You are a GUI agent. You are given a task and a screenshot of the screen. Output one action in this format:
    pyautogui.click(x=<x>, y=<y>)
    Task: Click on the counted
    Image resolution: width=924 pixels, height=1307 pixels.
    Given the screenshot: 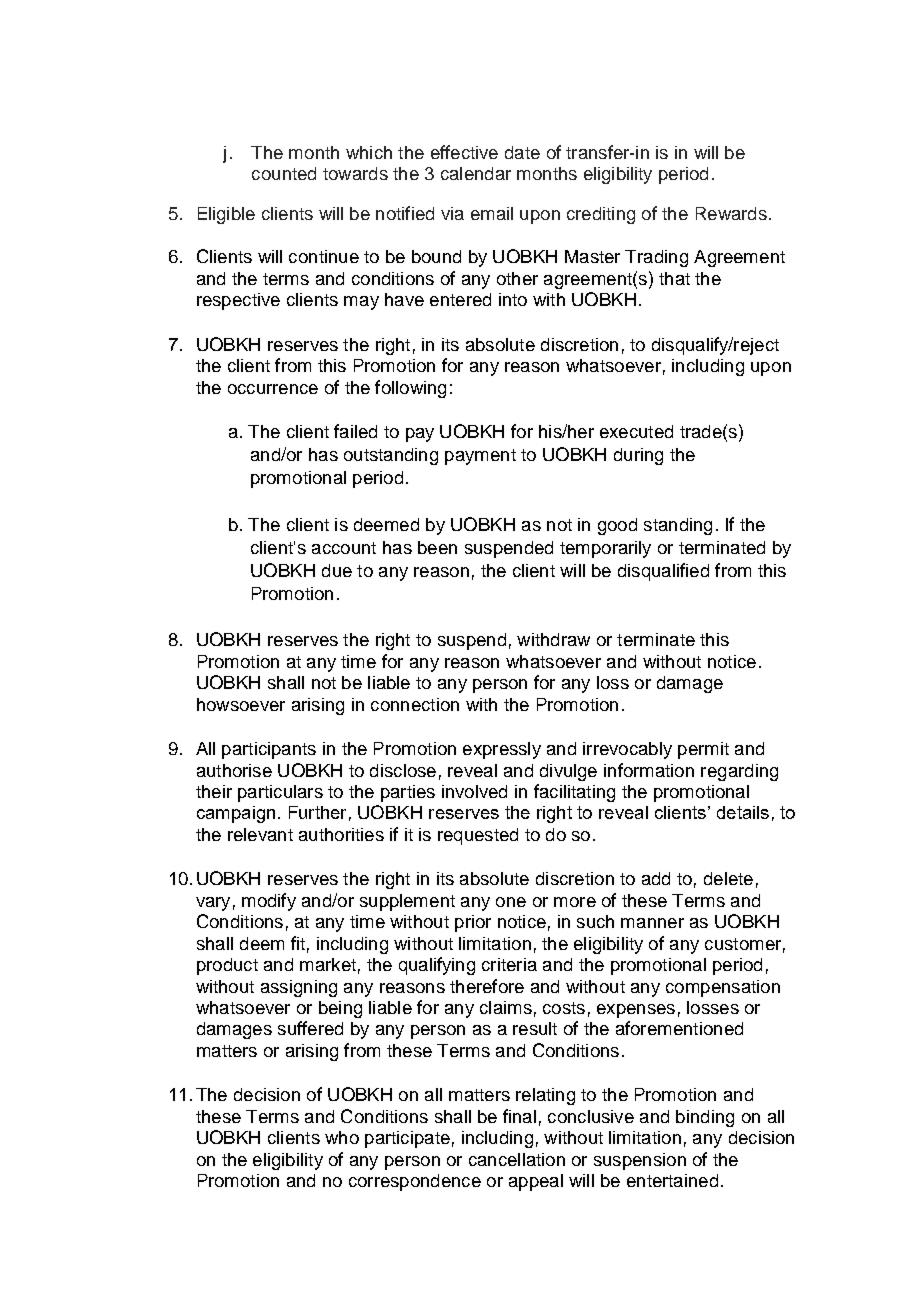 What is the action you would take?
    pyautogui.click(x=284, y=173)
